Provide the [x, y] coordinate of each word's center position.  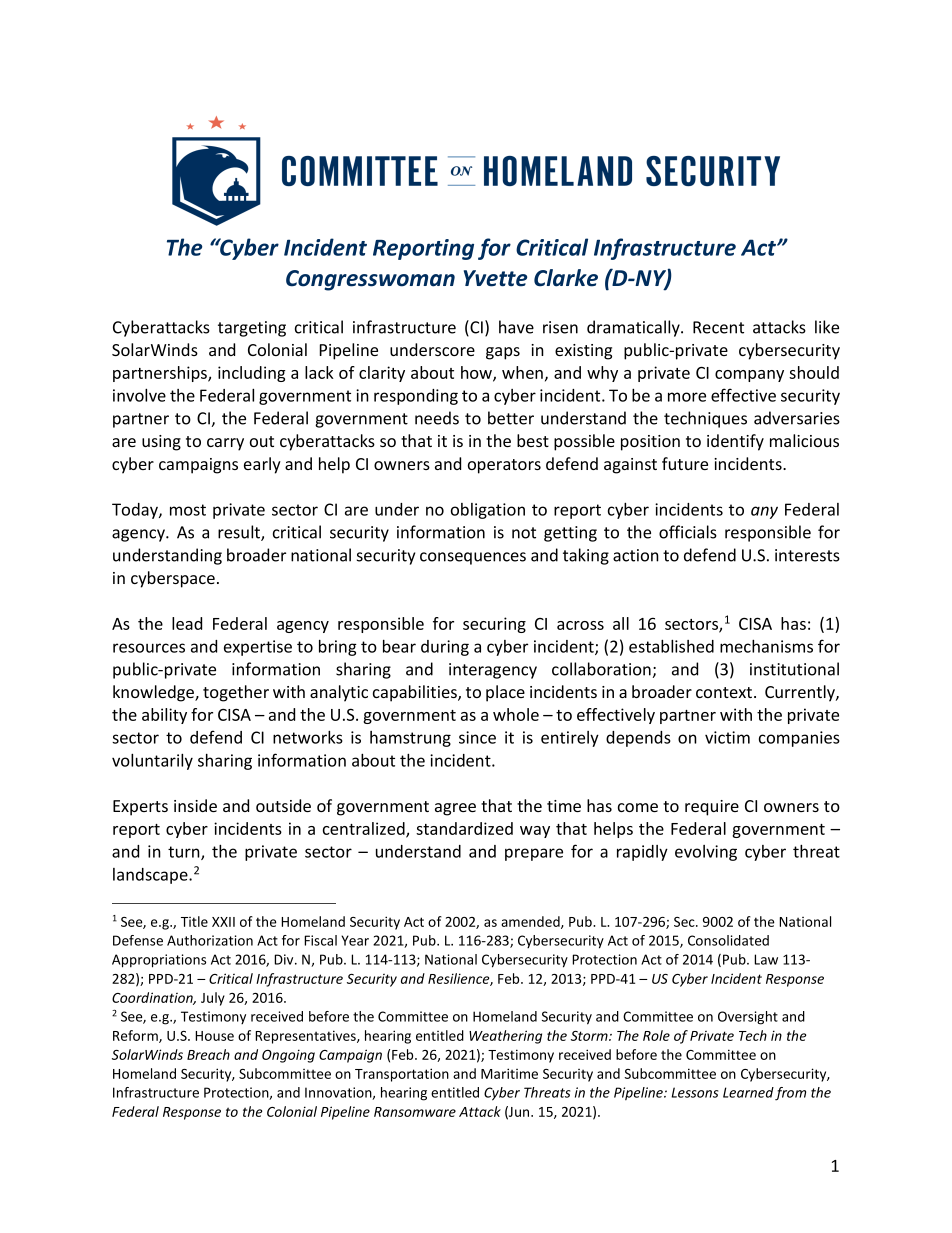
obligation [488, 511]
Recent [718, 327]
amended [531, 922]
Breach [208, 1054]
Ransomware [415, 1112]
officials [688, 532]
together [236, 693]
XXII [223, 922]
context [725, 692]
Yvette [495, 278]
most [188, 510]
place [505, 693]
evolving [706, 853]
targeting [252, 329]
